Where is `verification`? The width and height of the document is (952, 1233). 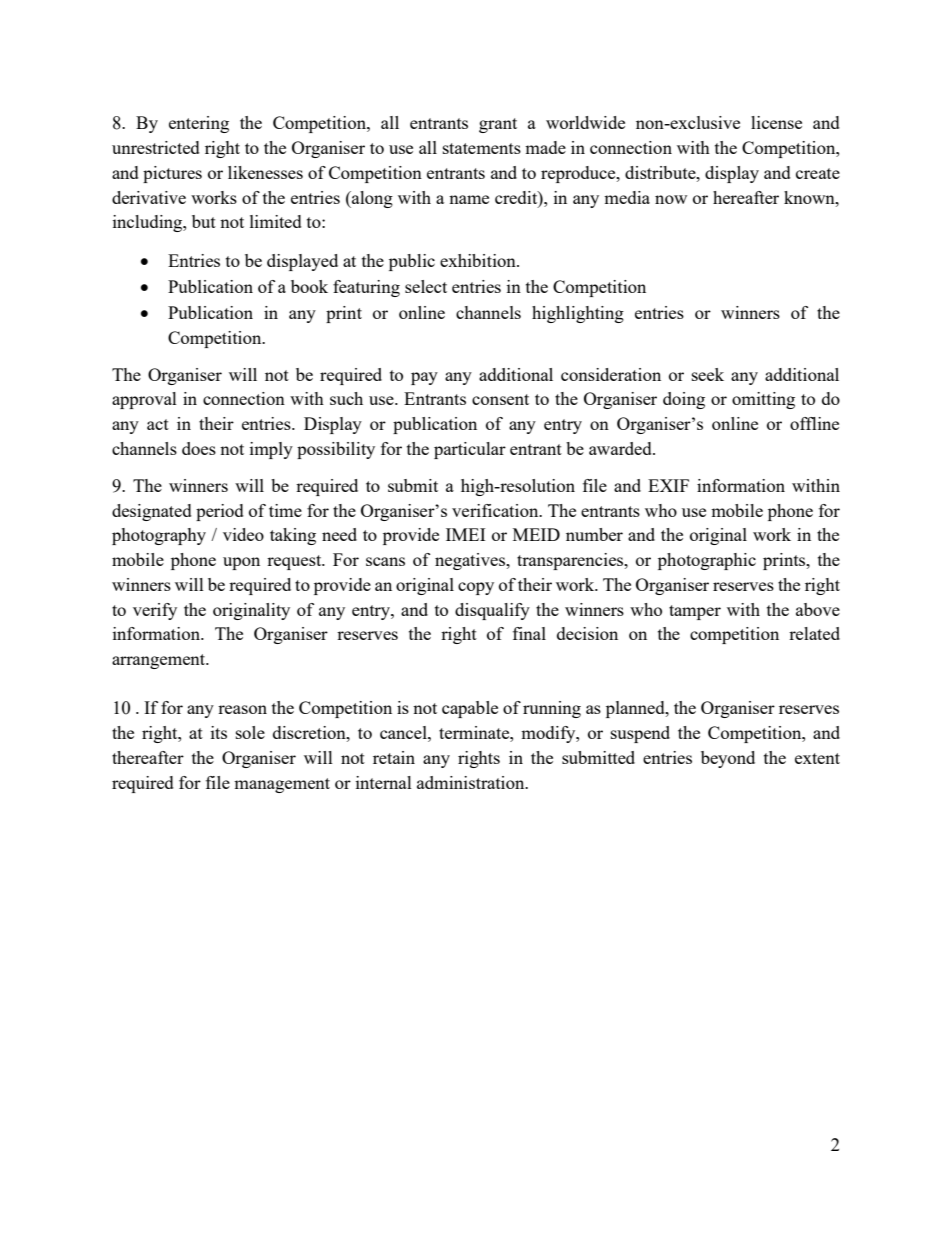 verification is located at coordinates (496, 510).
